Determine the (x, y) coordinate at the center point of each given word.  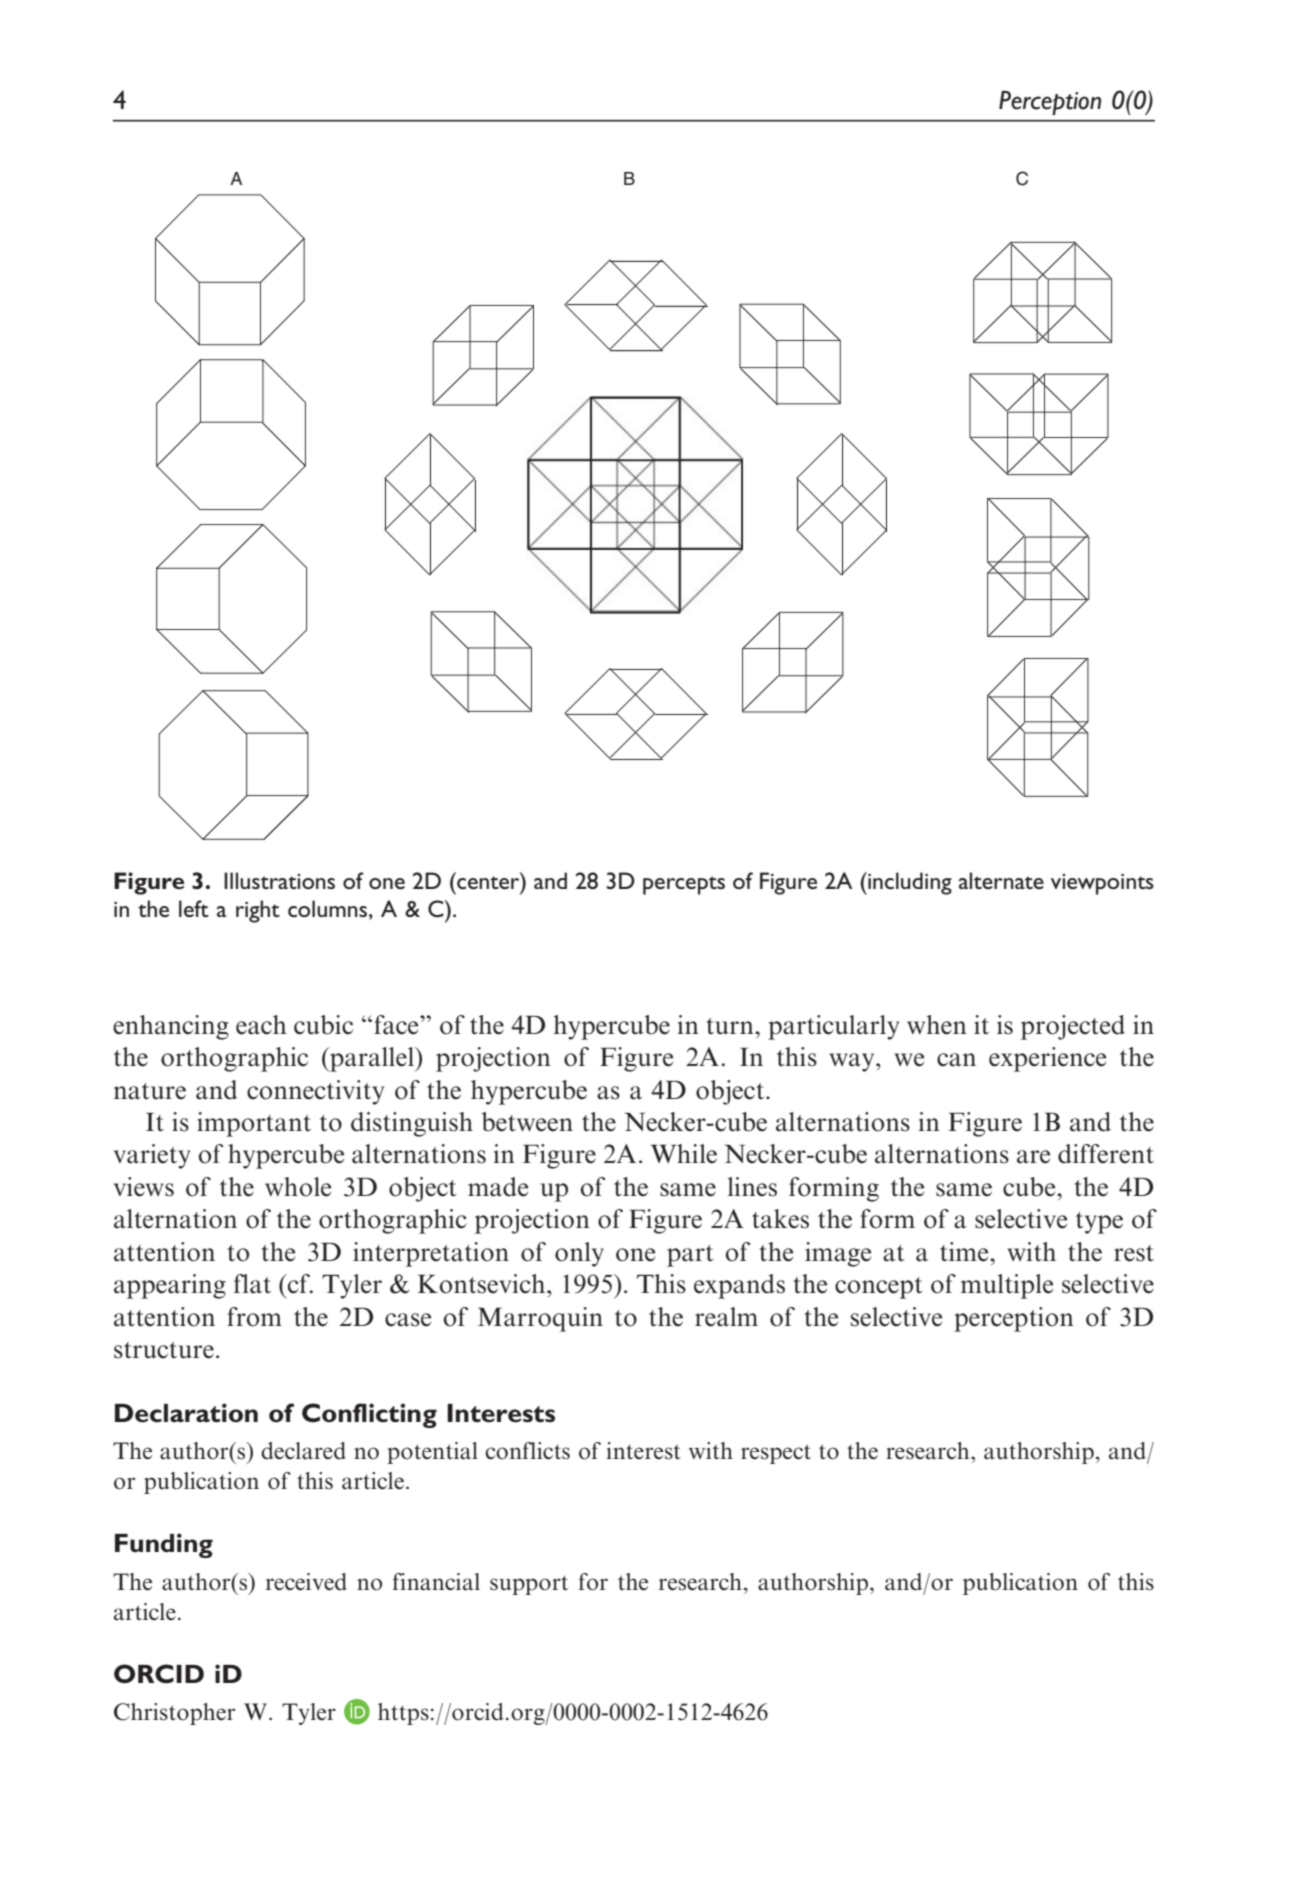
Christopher (174, 1714)
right (258, 911)
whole (298, 1187)
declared (303, 1451)
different (1106, 1154)
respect (776, 1454)
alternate (1001, 880)
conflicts (527, 1451)
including (909, 883)
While (684, 1154)
